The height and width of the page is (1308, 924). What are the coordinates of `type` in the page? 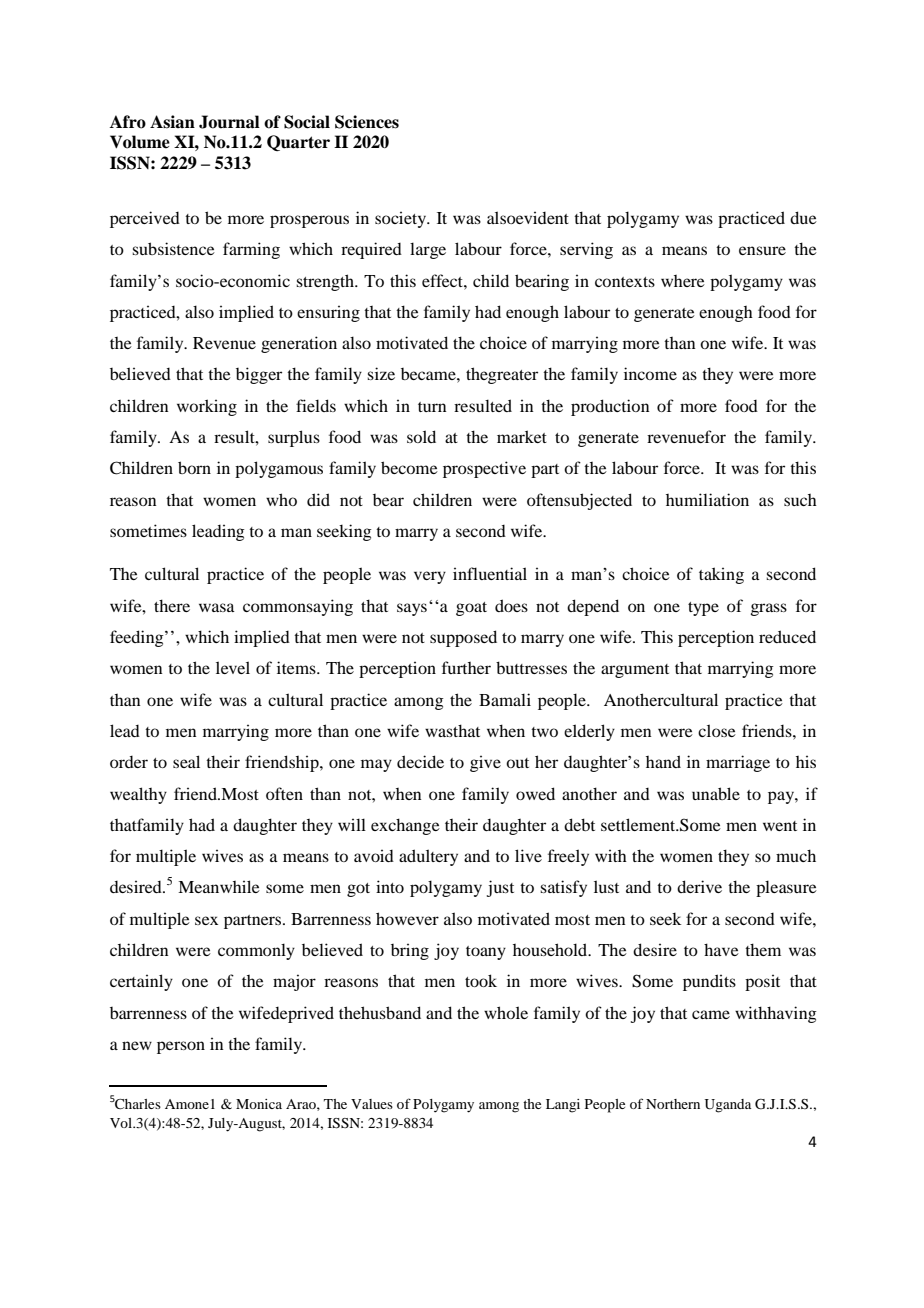 It's located at (703, 609).
